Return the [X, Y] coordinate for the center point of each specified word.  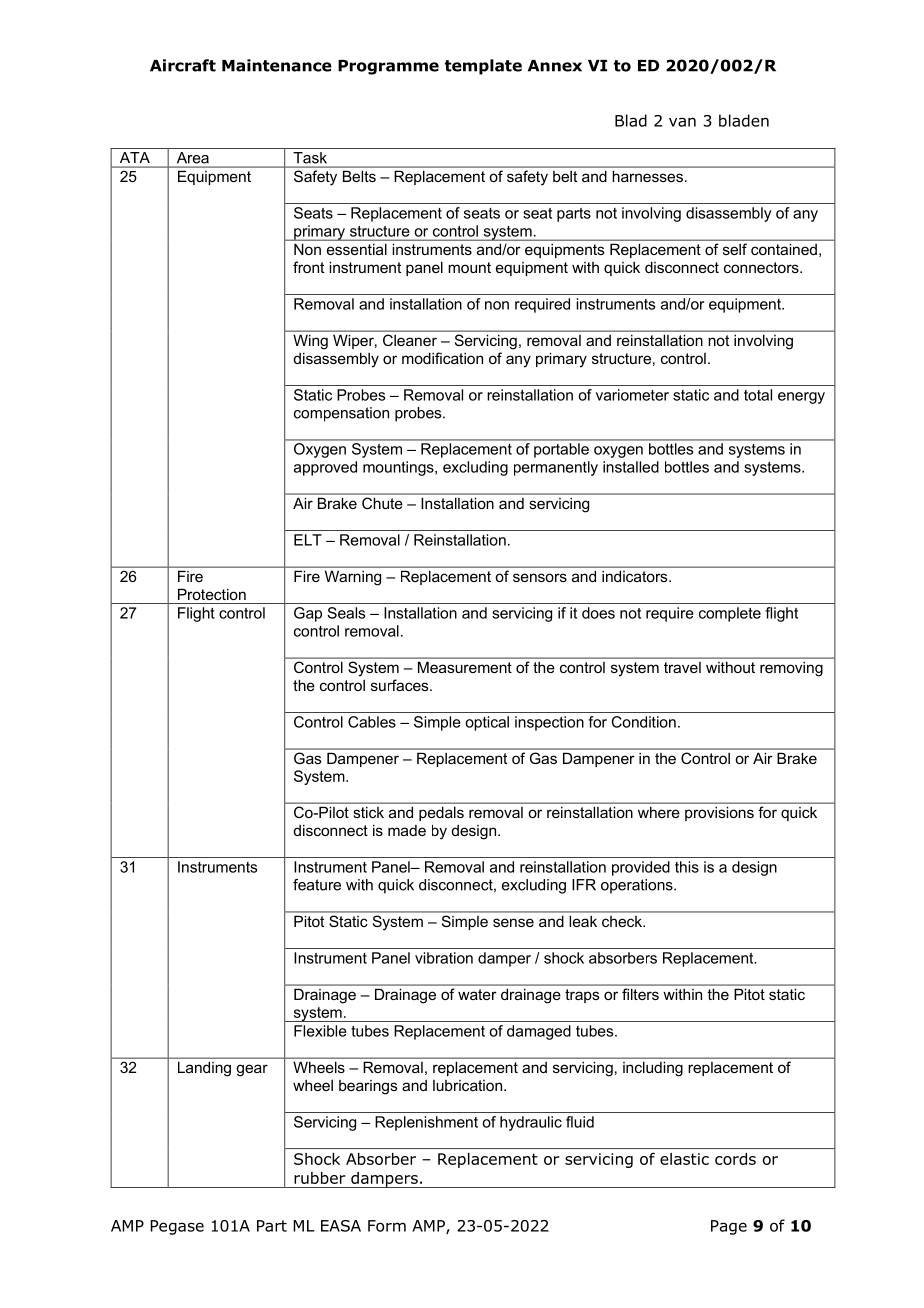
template [483, 67]
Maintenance [277, 65]
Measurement [465, 667]
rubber [320, 1178]
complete [730, 614]
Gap [308, 614]
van [682, 122]
